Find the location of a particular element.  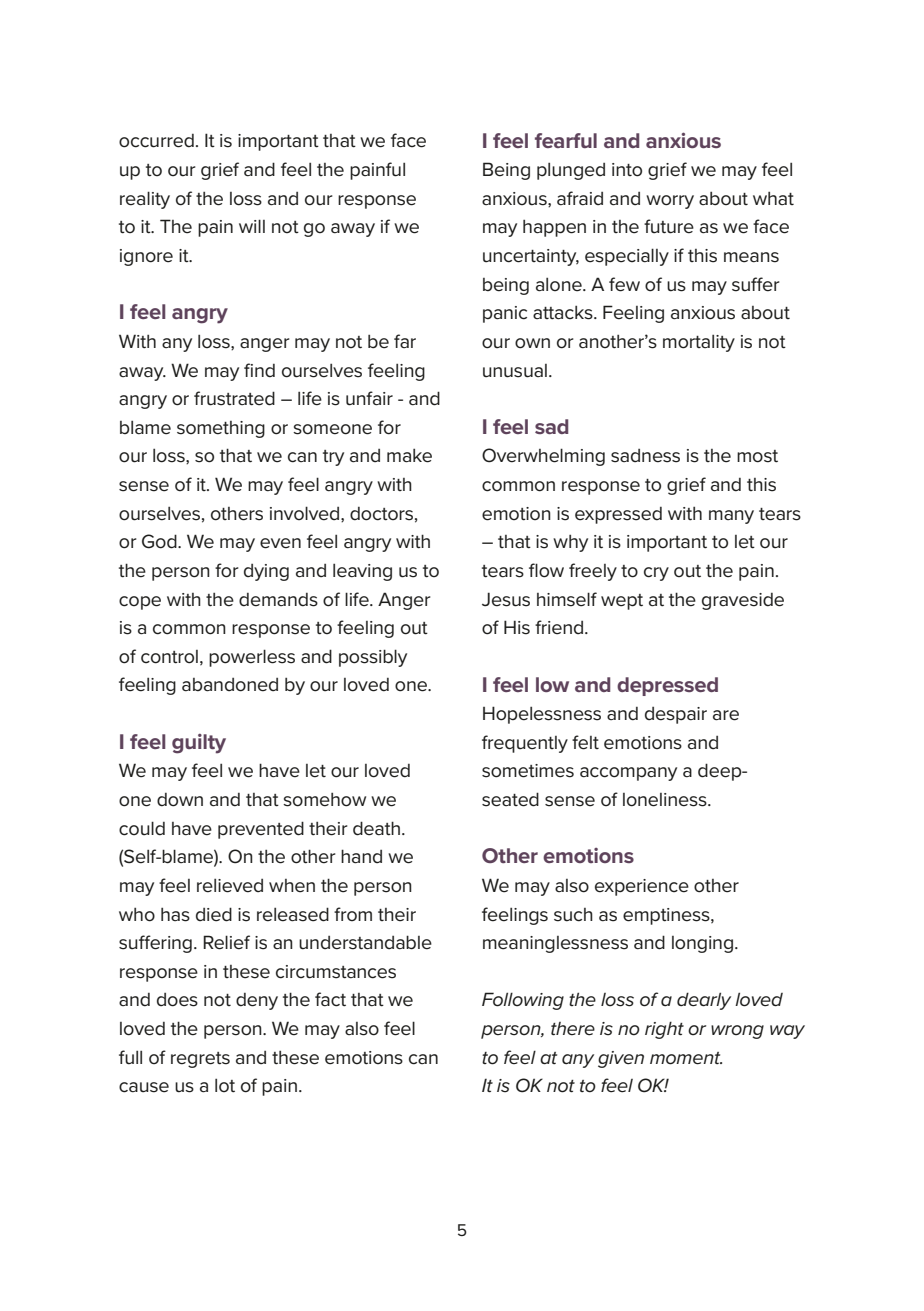

plunged is located at coordinates (571, 171).
